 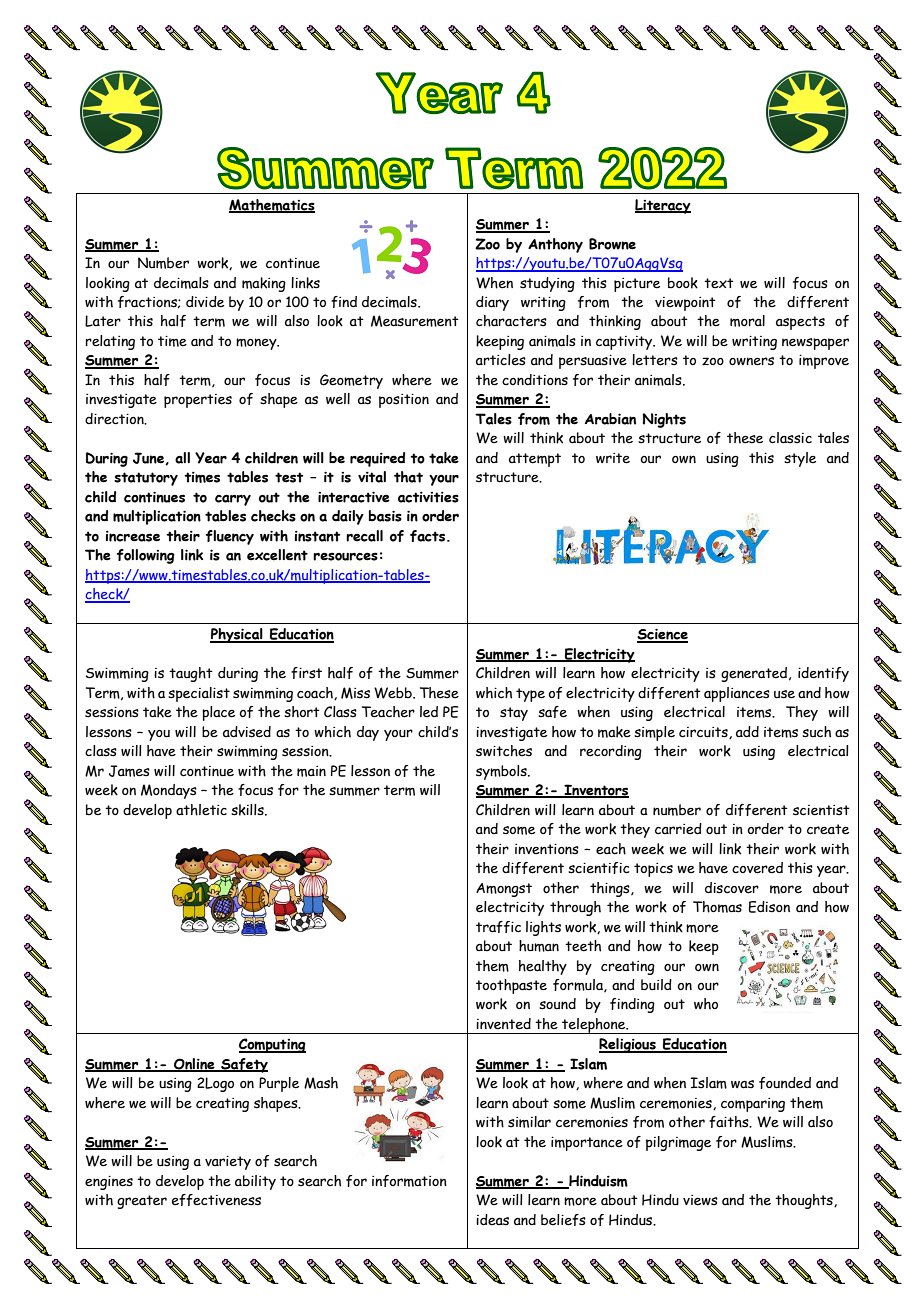 I want to click on views, so click(x=700, y=1200).
